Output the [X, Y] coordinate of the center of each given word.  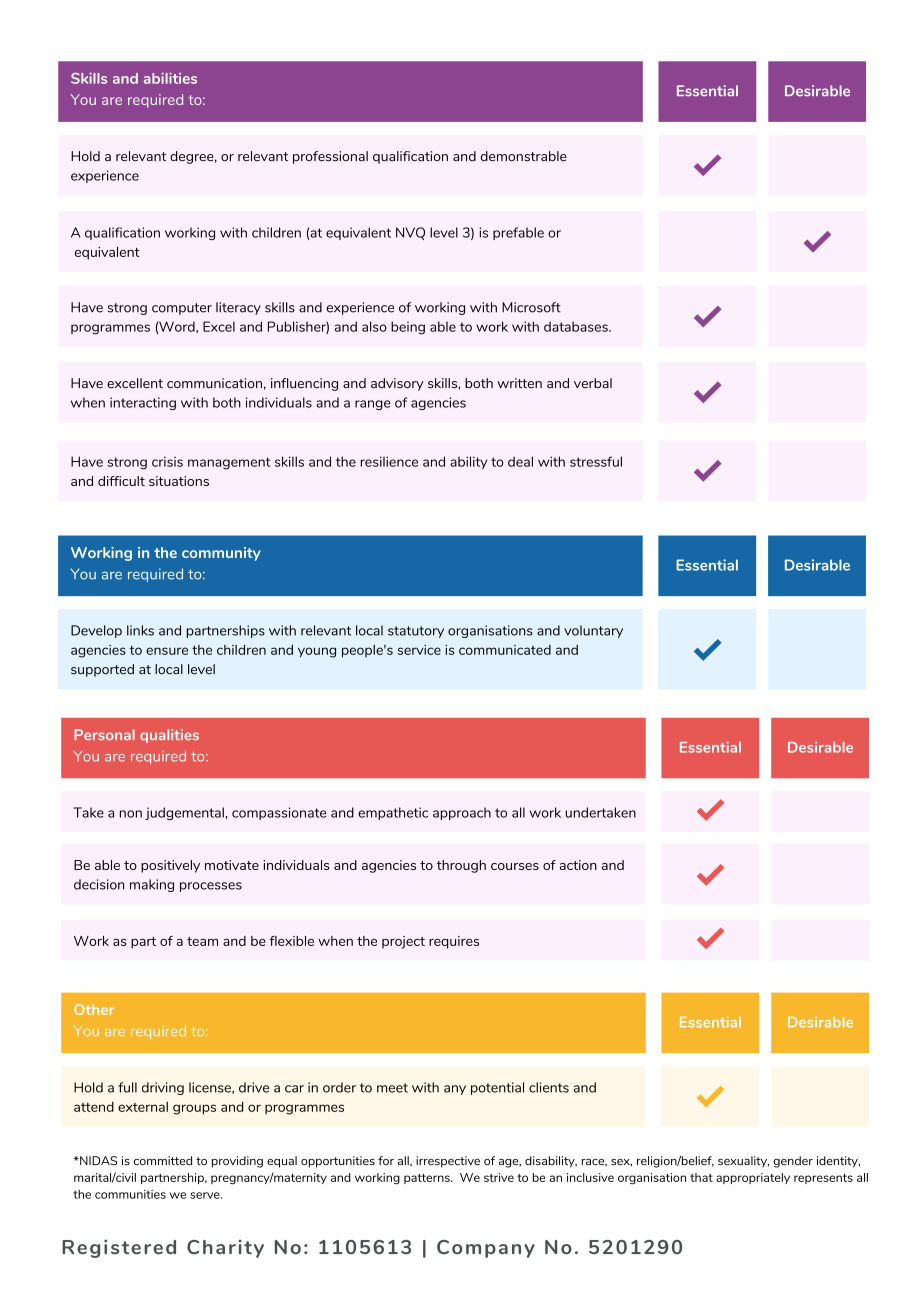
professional [330, 157]
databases [577, 326]
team [202, 941]
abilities [170, 78]
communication [214, 383]
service [419, 650]
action [578, 865]
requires [454, 942]
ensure [167, 651]
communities [130, 1194]
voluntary [593, 631]
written [519, 383]
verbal [593, 383]
